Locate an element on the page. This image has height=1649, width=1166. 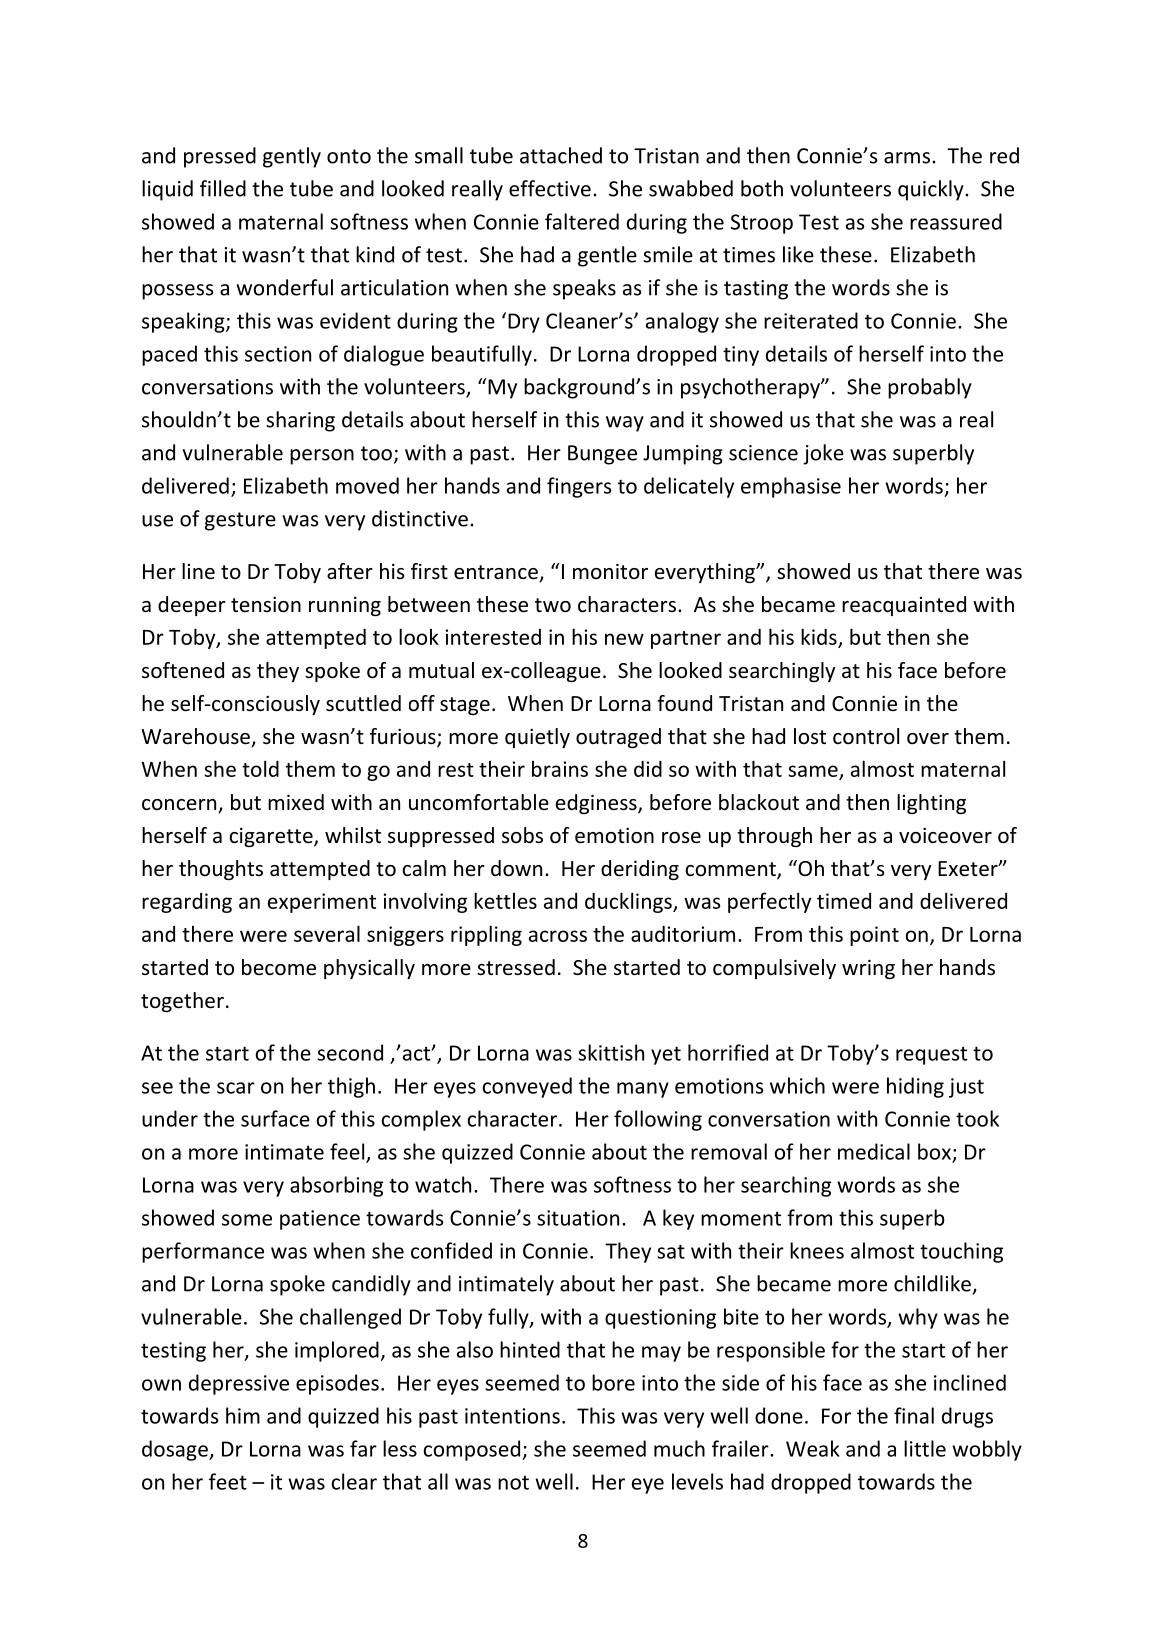
gesture is located at coordinates (240, 521).
